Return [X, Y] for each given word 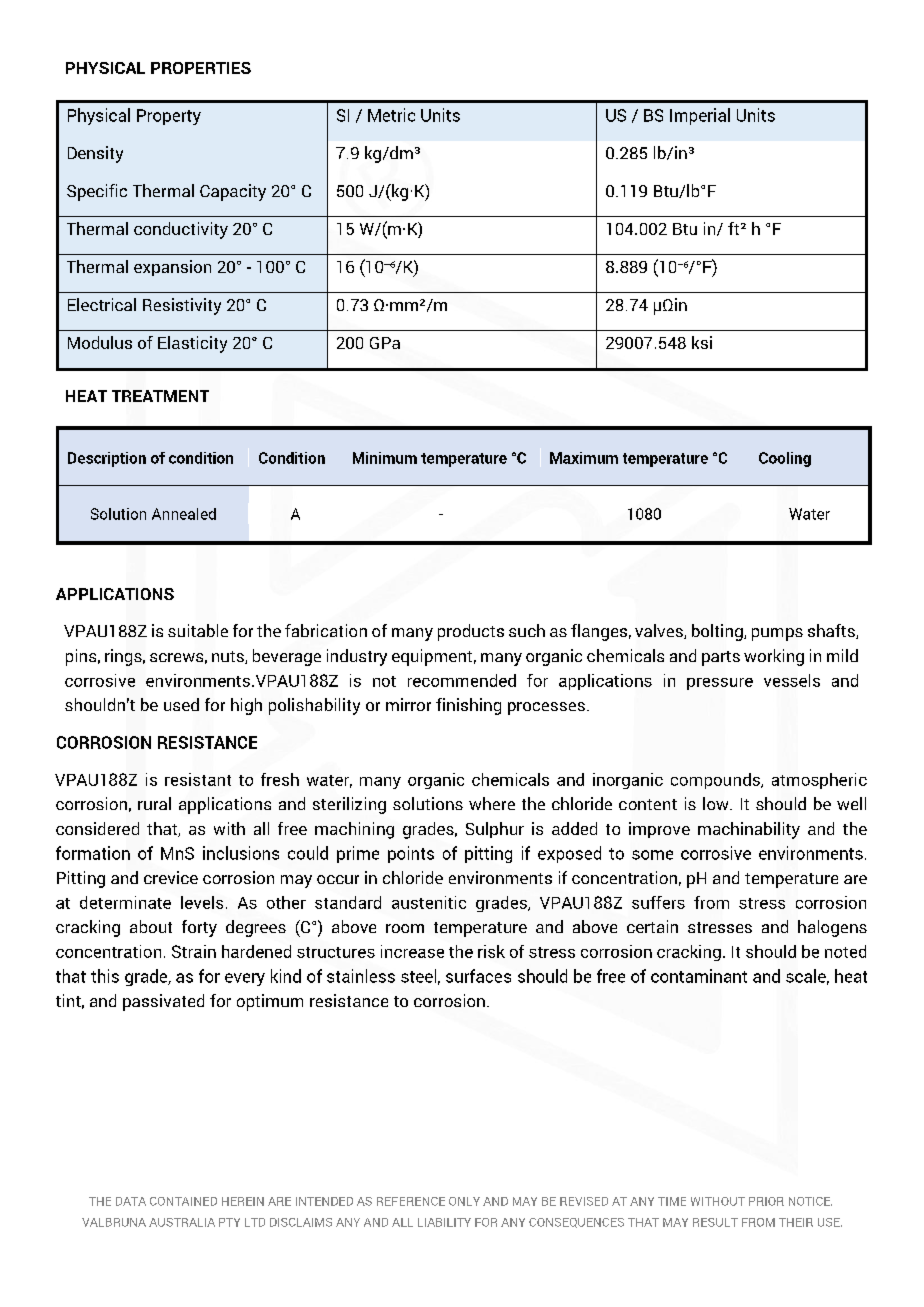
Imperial [700, 116]
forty [199, 928]
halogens [832, 928]
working [774, 657]
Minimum [385, 458]
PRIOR [766, 1201]
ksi [702, 342]
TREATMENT [160, 396]
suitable [198, 630]
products [471, 632]
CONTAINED [183, 1201]
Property [169, 117]
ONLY [464, 1201]
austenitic [429, 902]
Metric [391, 115]
